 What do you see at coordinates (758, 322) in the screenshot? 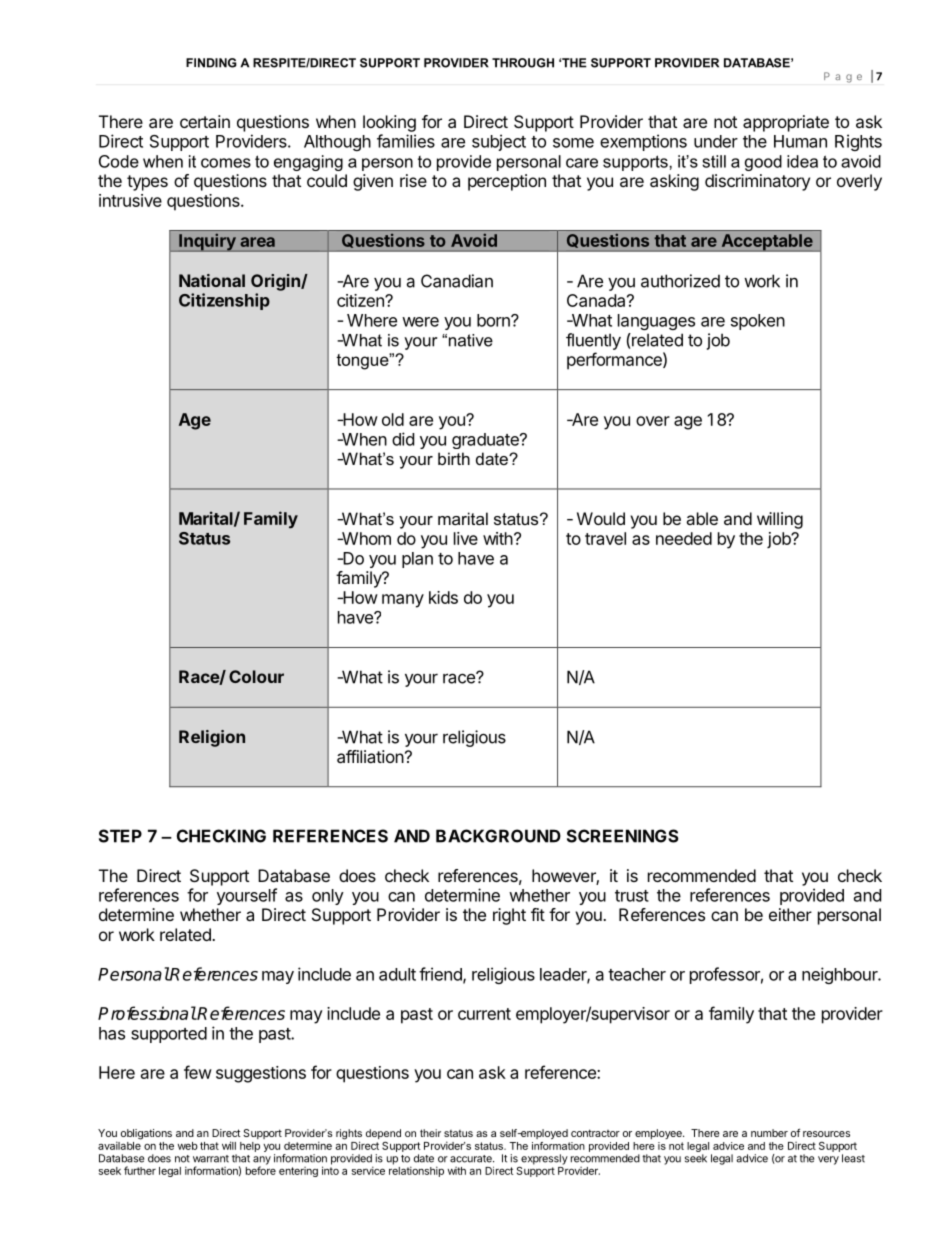
I see `spoken` at bounding box center [758, 322].
